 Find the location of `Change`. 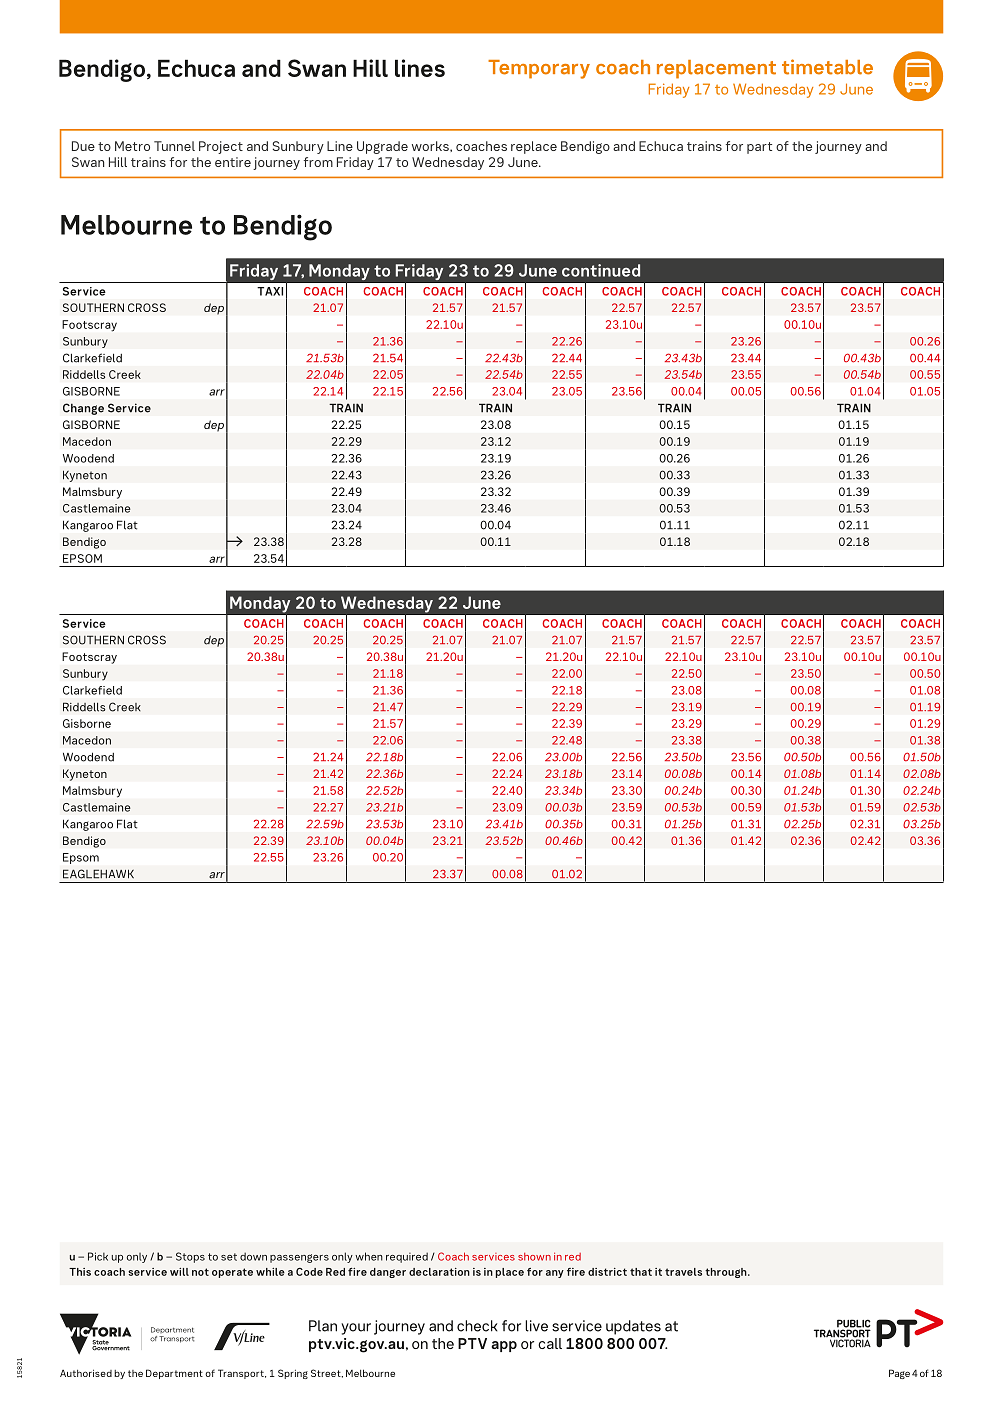

Change is located at coordinates (83, 409).
